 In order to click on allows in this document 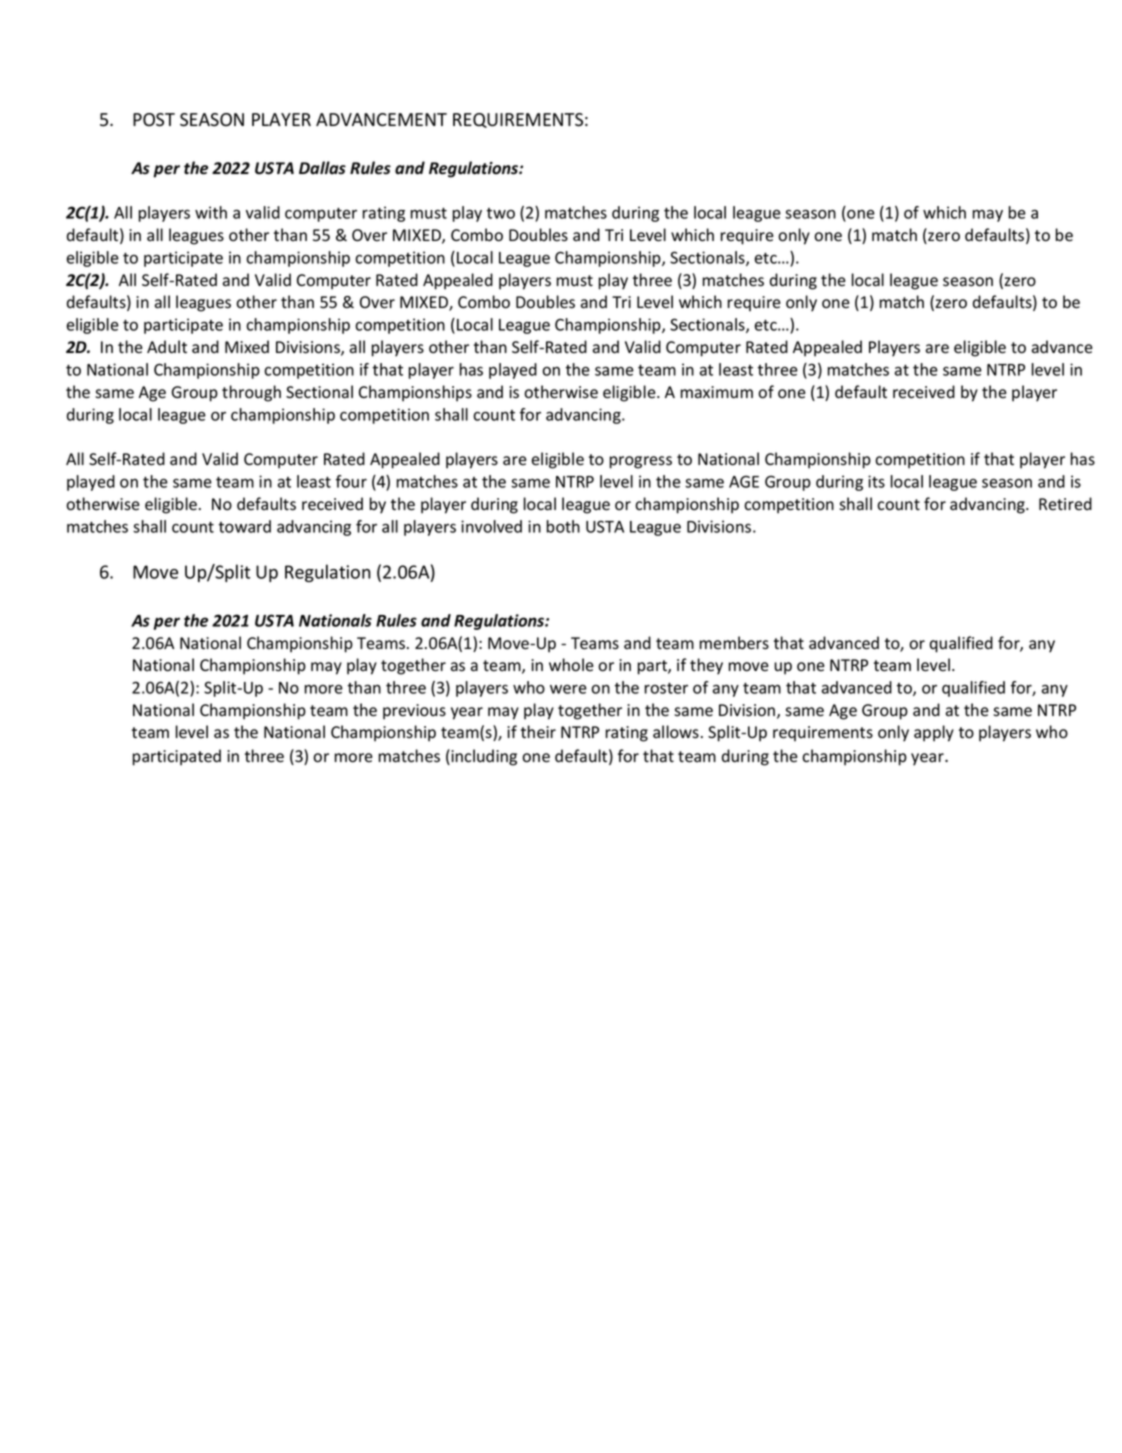, I will do `click(676, 732)`.
